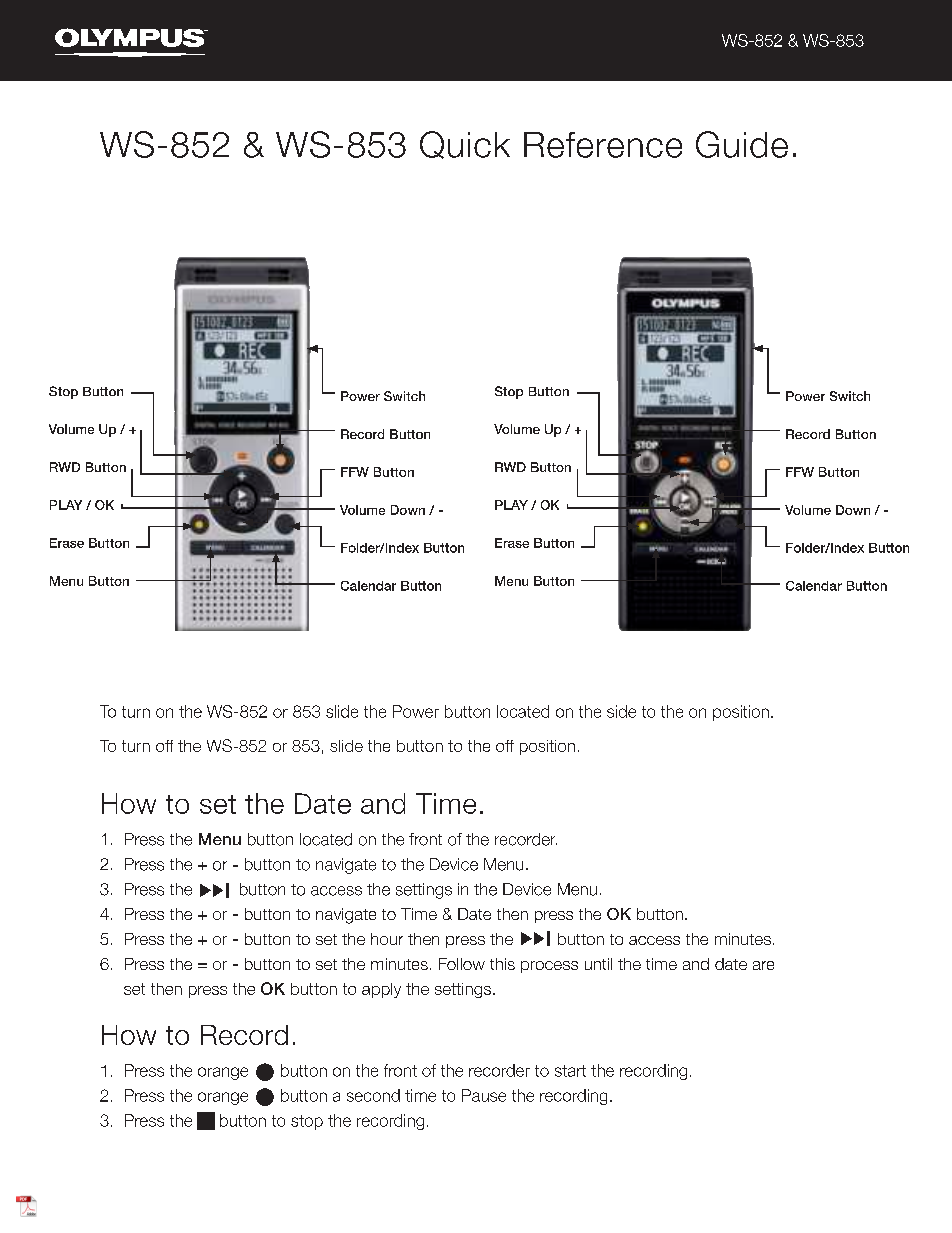 The height and width of the screenshot is (1233, 952). What do you see at coordinates (484, 1095) in the screenshot?
I see `Pause` at bounding box center [484, 1095].
